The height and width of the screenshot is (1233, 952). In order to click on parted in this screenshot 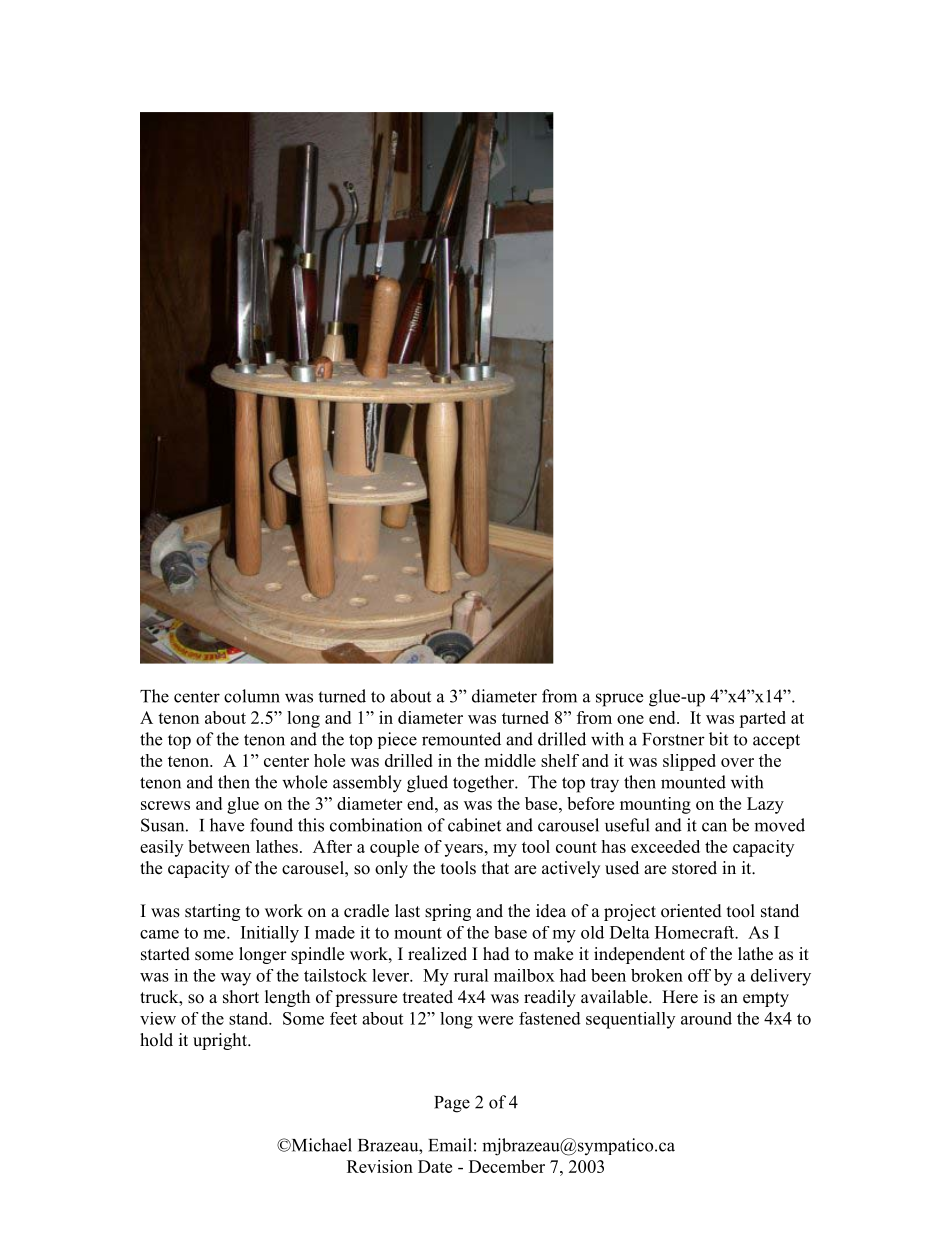, I will do `click(762, 719)`.
